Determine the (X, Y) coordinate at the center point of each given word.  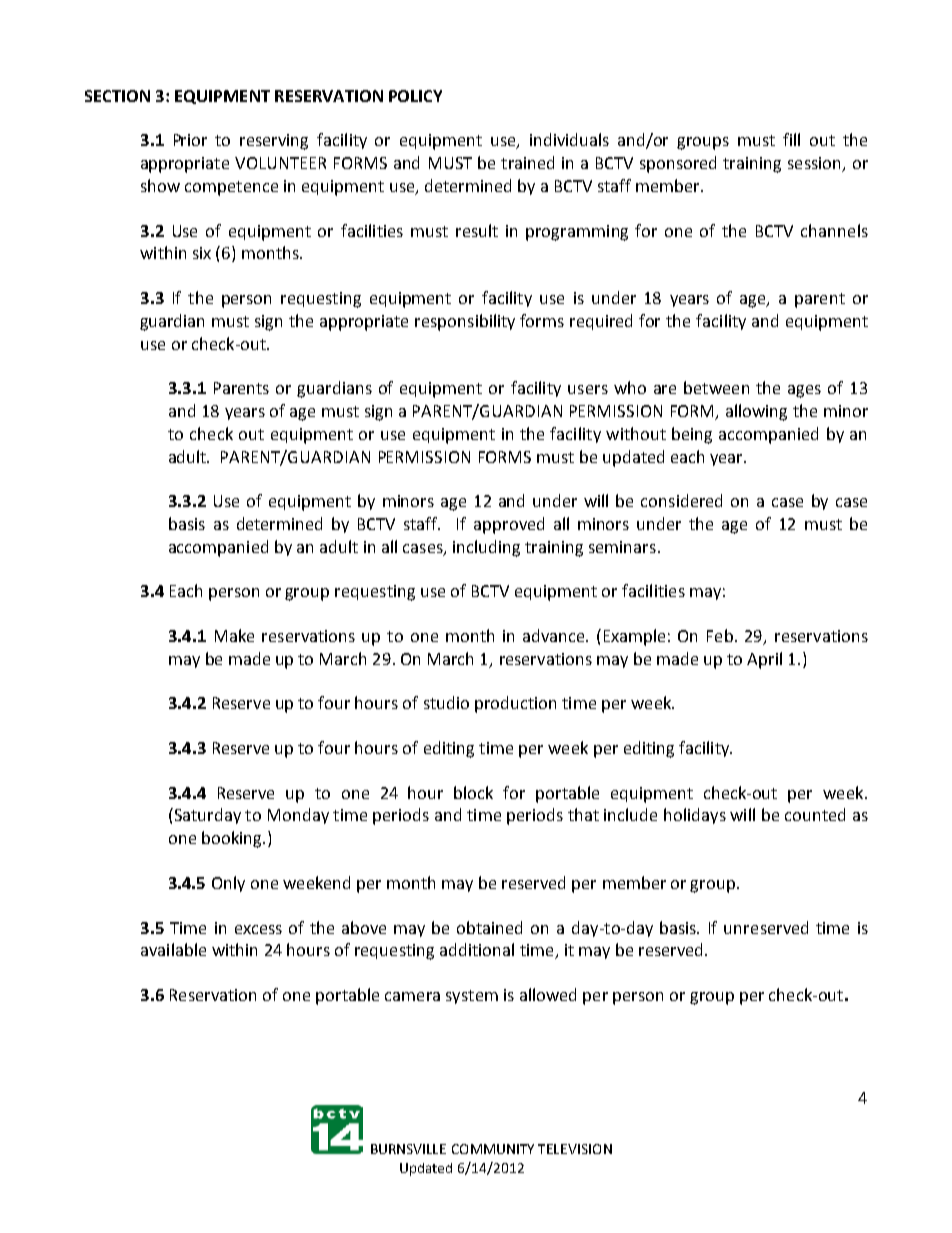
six (202, 253)
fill (791, 139)
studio (446, 702)
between (716, 387)
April (764, 660)
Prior (190, 140)
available (173, 949)
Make (234, 635)
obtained (489, 927)
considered (681, 500)
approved (509, 525)
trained (527, 162)
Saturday (206, 816)
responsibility (465, 322)
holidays (695, 816)
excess (258, 929)
